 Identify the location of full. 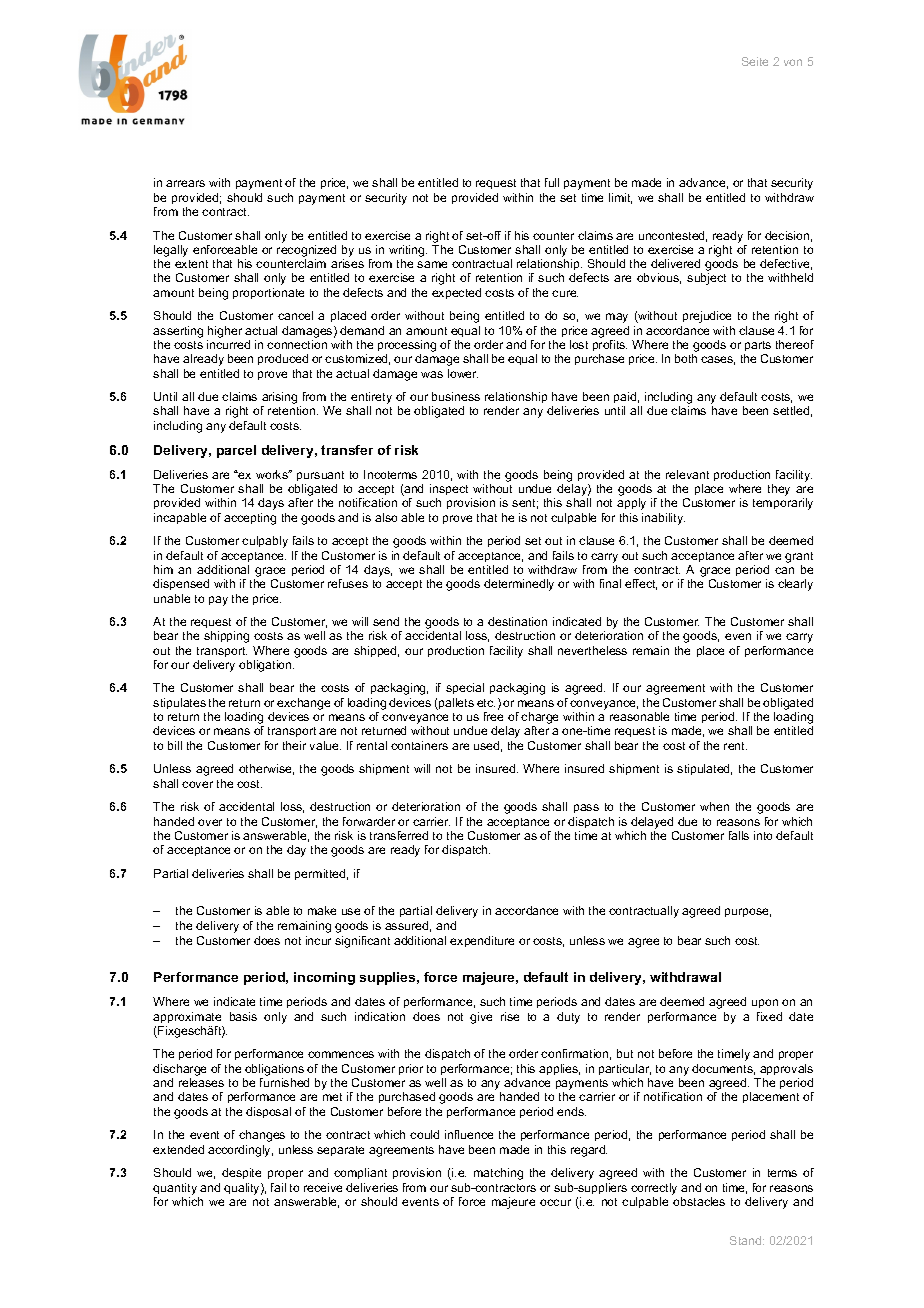
(552, 182).
